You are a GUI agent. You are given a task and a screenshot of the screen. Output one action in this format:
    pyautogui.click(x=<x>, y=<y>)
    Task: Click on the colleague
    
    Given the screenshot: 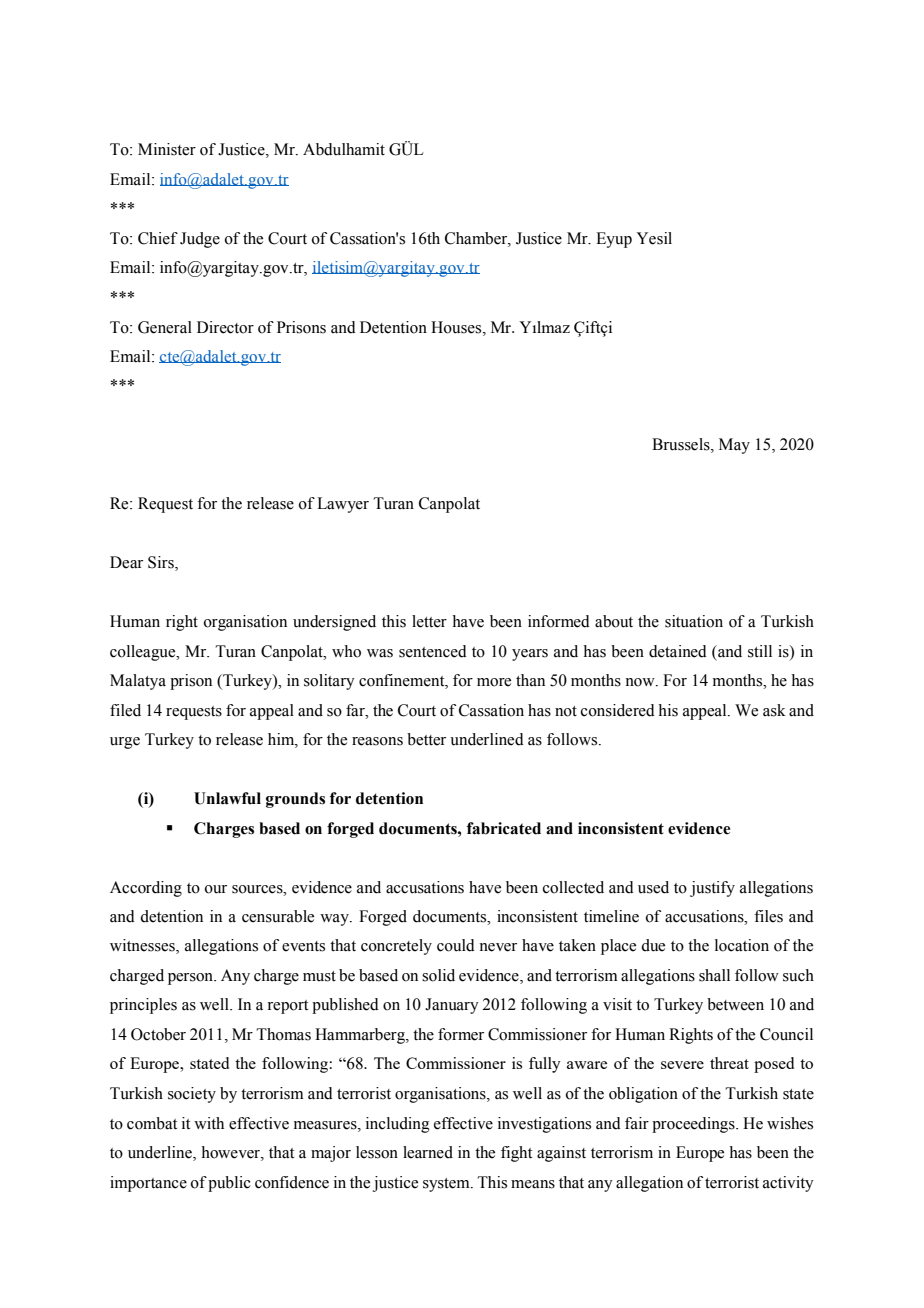 What is the action you would take?
    pyautogui.click(x=144, y=653)
